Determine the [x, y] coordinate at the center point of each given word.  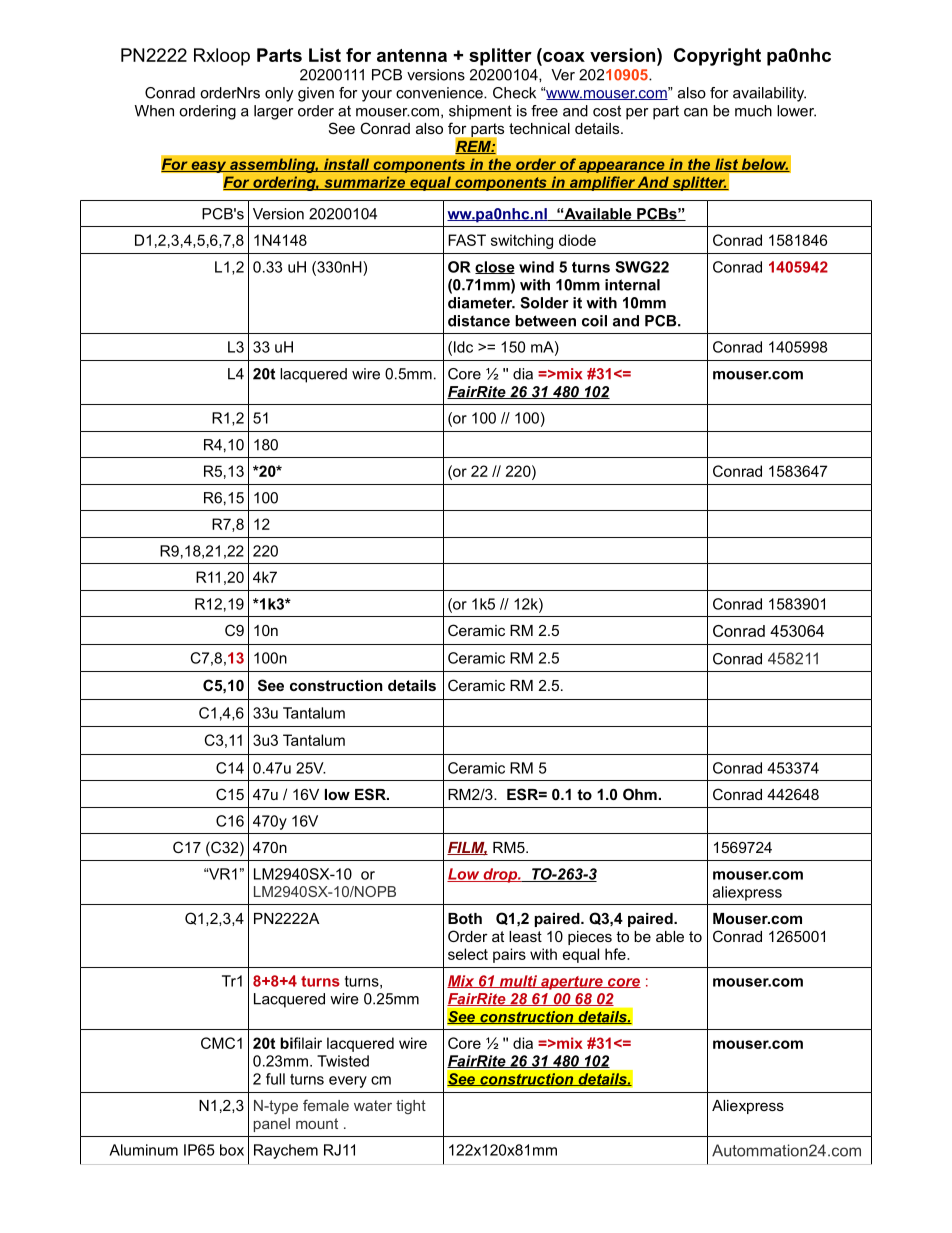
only [279, 94]
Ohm [640, 794]
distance [479, 321]
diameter [481, 303]
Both [465, 918]
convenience [440, 93]
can [696, 112]
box [232, 1150]
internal [632, 285]
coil [594, 321]
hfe [616, 954]
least [525, 936]
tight [411, 1107]
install [347, 165]
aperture [572, 983]
